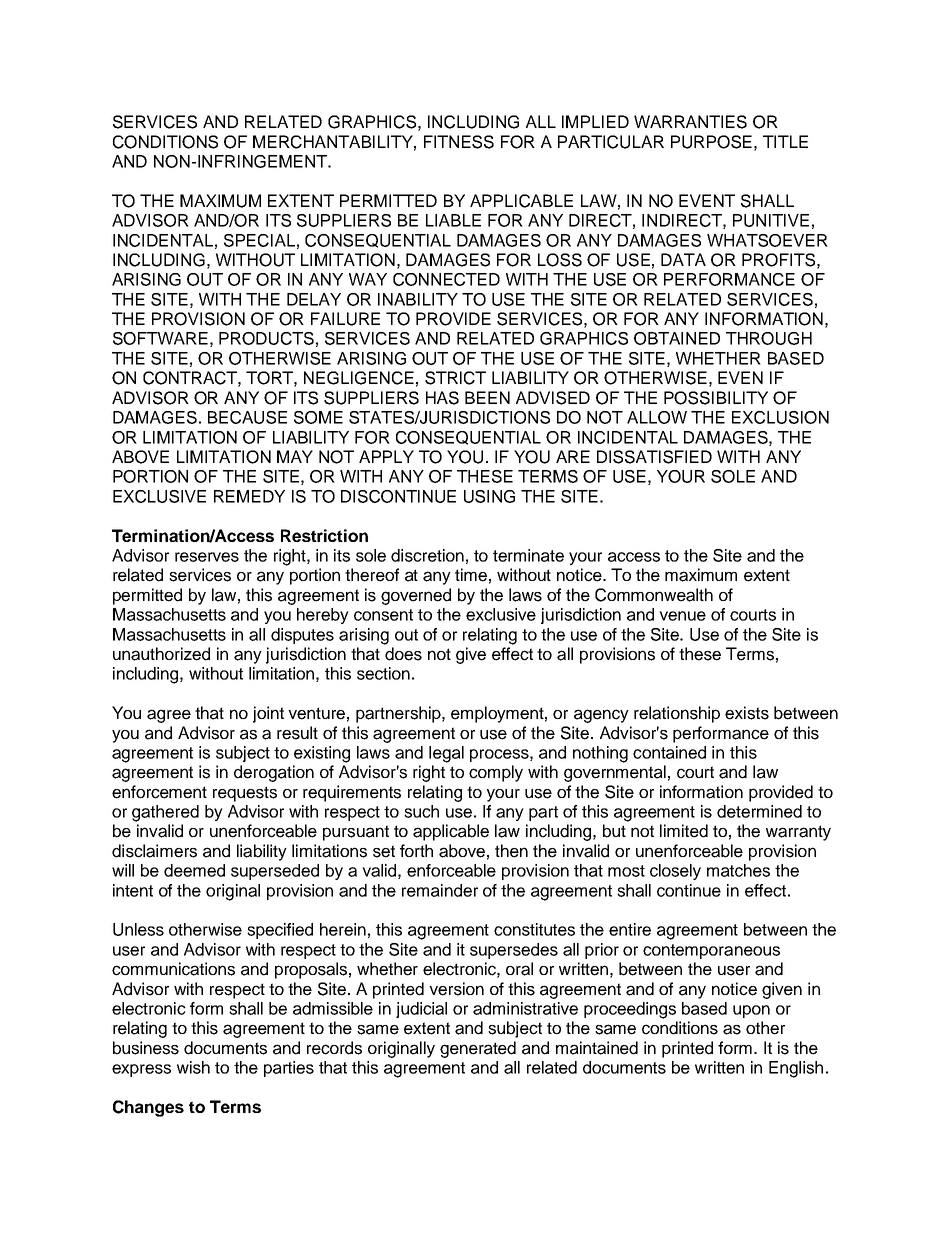  Describe the element at coordinates (478, 1049) in the screenshot. I see `generated` at that location.
